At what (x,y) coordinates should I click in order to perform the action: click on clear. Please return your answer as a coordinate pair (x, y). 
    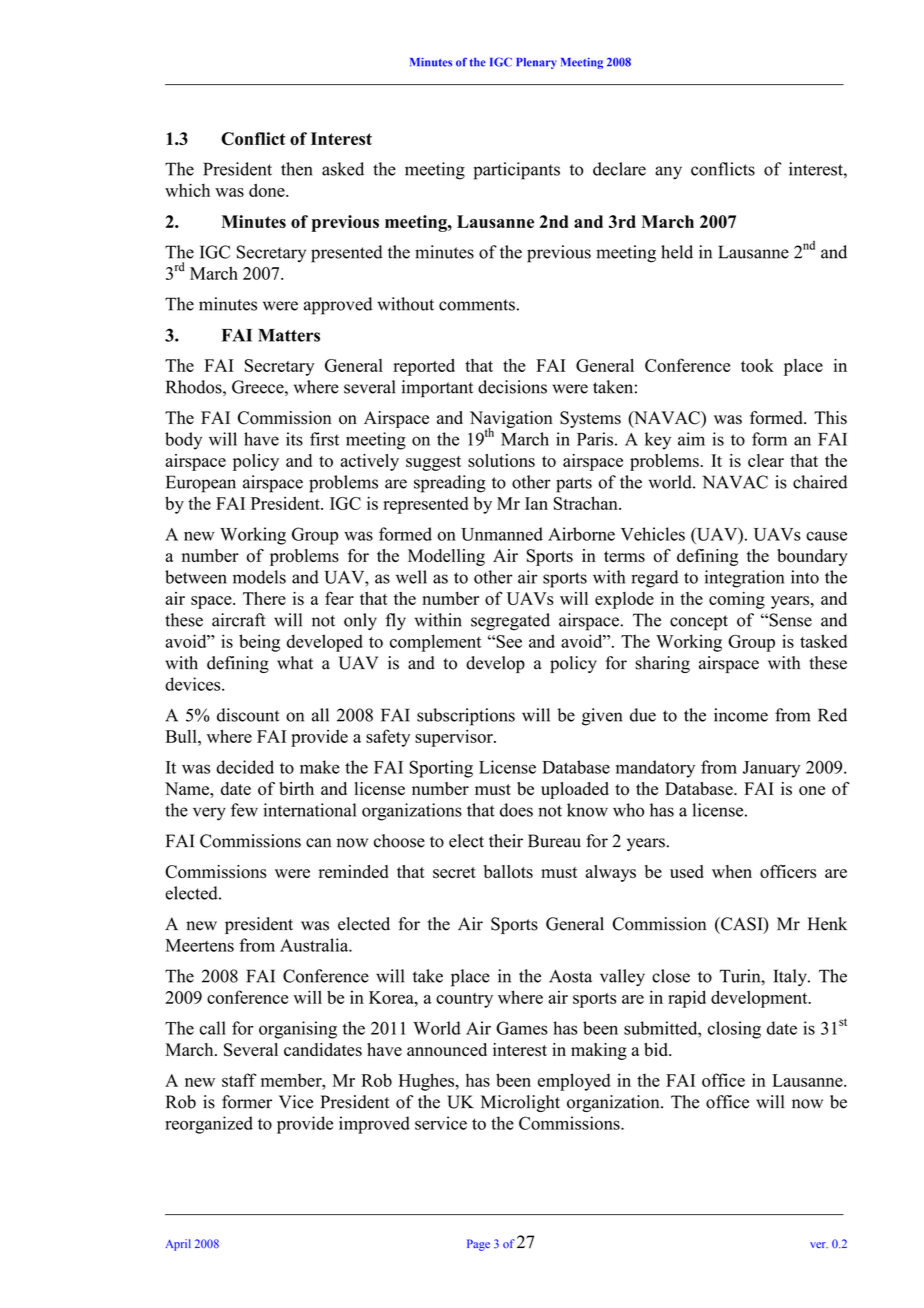
    Looking at the image, I should click on (766, 460).
